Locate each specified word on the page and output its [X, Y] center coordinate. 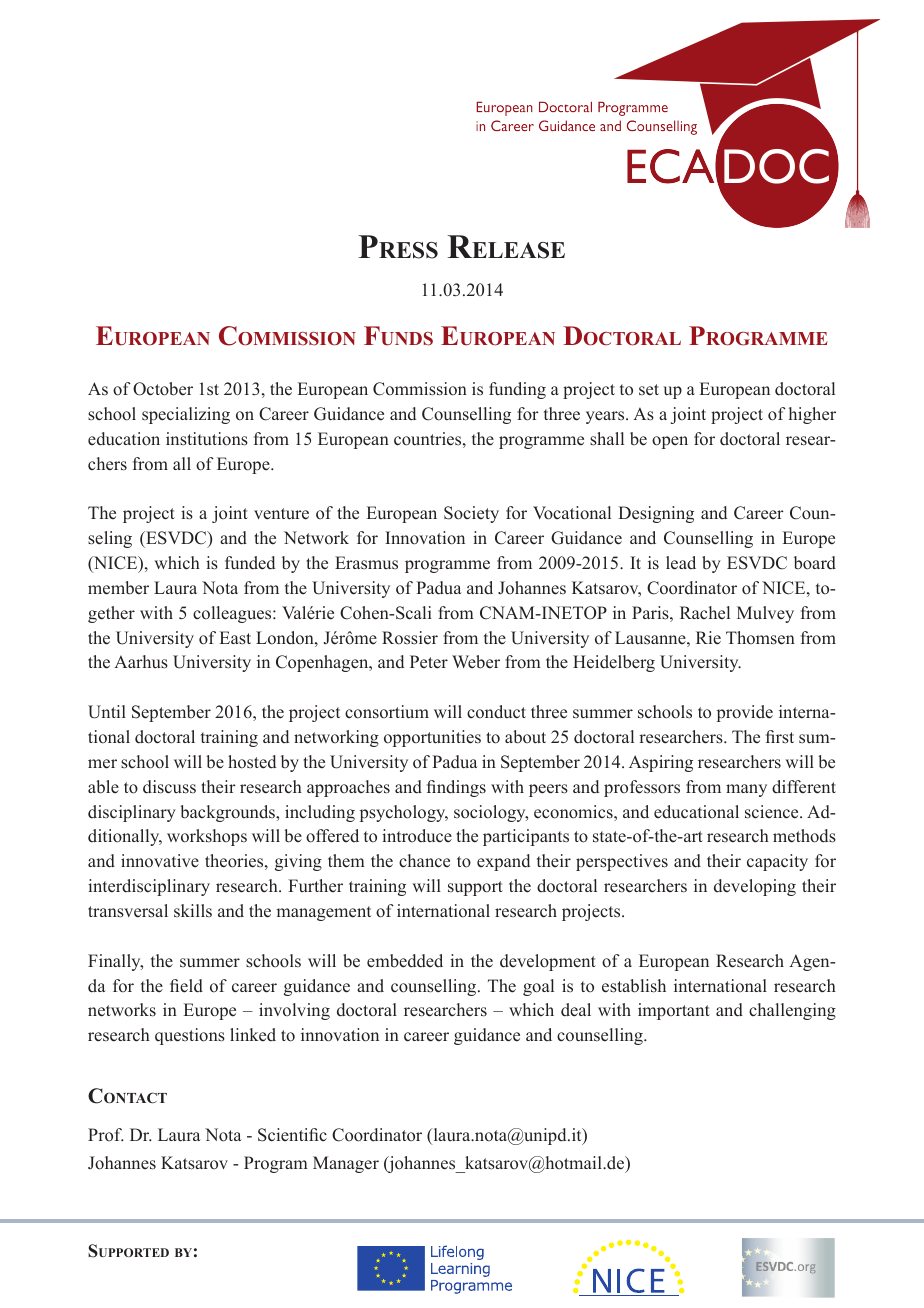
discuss [169, 787]
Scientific [292, 1135]
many [746, 790]
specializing [186, 415]
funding [517, 390]
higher [812, 415]
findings [456, 788]
